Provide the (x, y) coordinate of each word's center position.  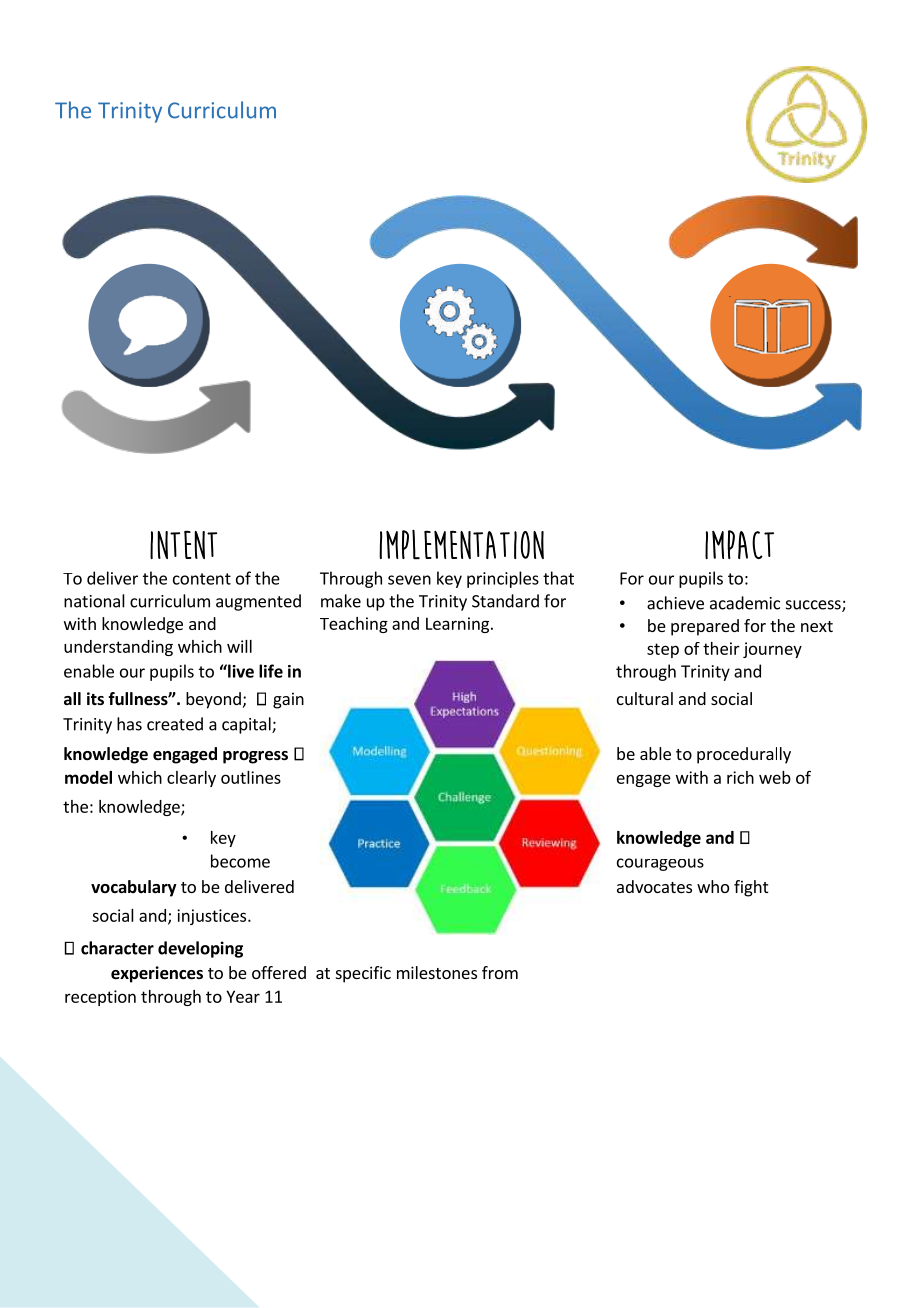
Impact (739, 544)
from (500, 972)
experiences (157, 974)
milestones (437, 972)
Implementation (461, 544)
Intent (183, 545)
